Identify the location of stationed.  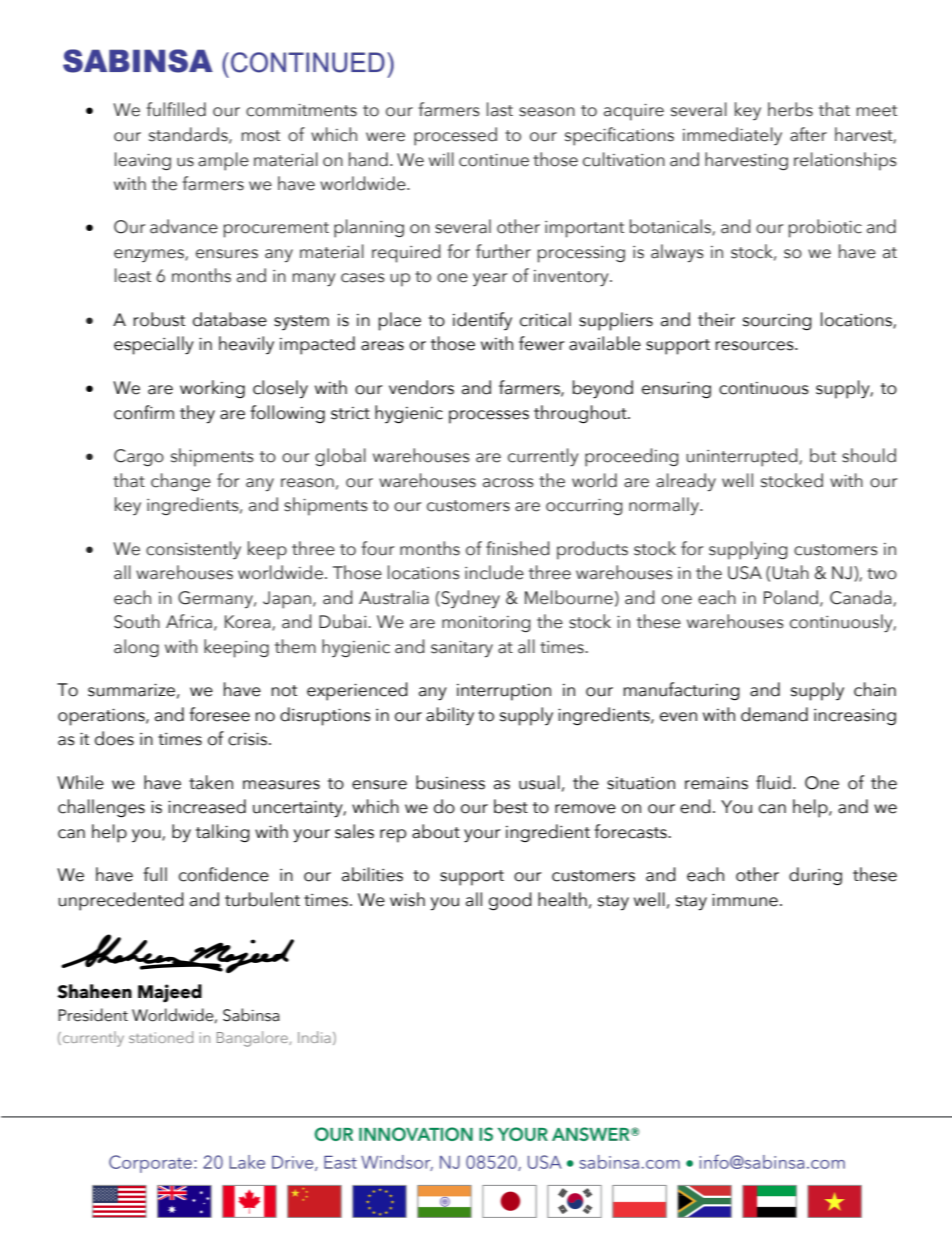
(161, 1037).
